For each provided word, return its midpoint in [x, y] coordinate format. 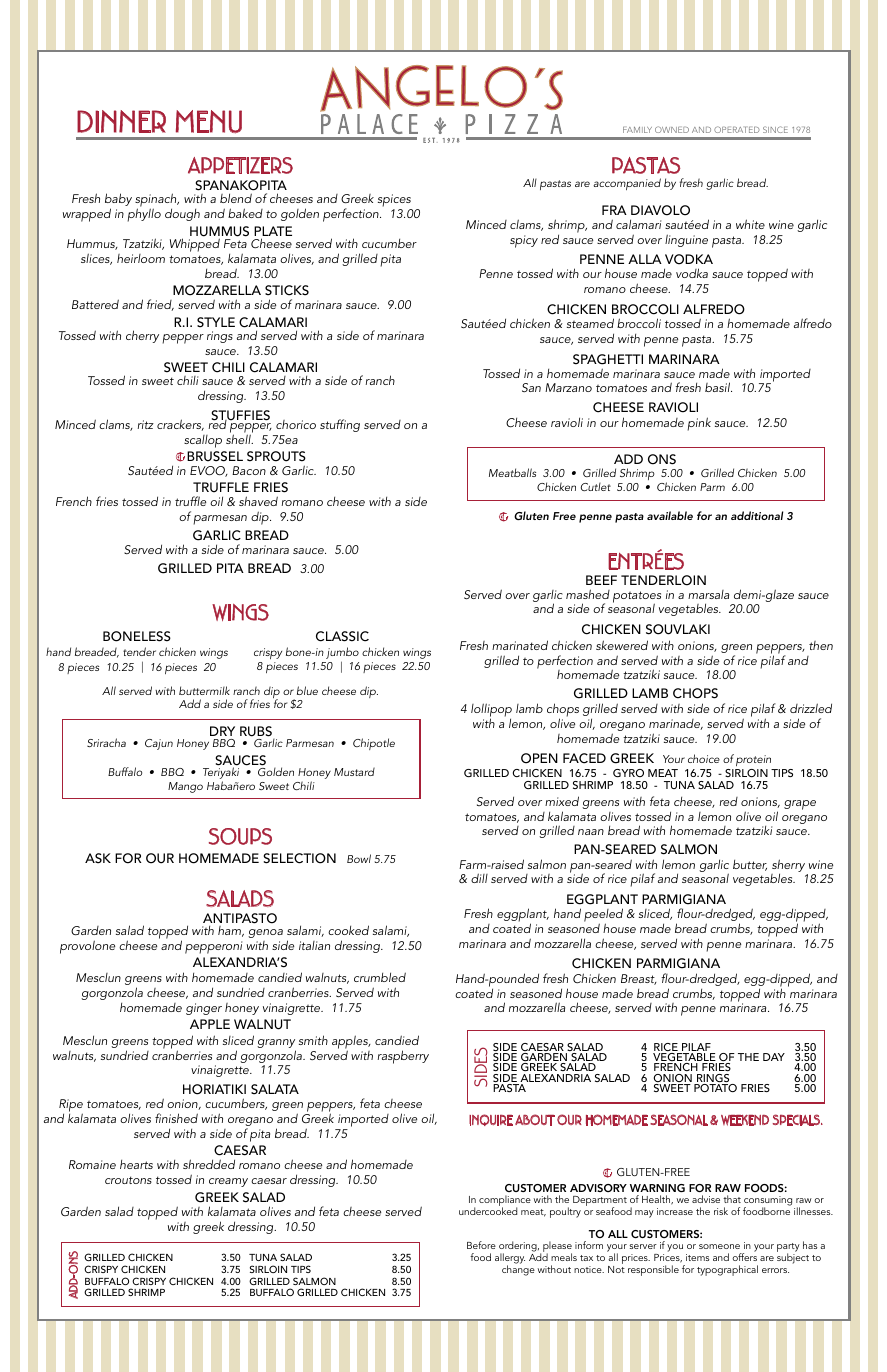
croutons [128, 1180]
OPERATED [737, 129]
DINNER [121, 121]
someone [719, 1246]
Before [481, 1245]
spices [395, 202]
